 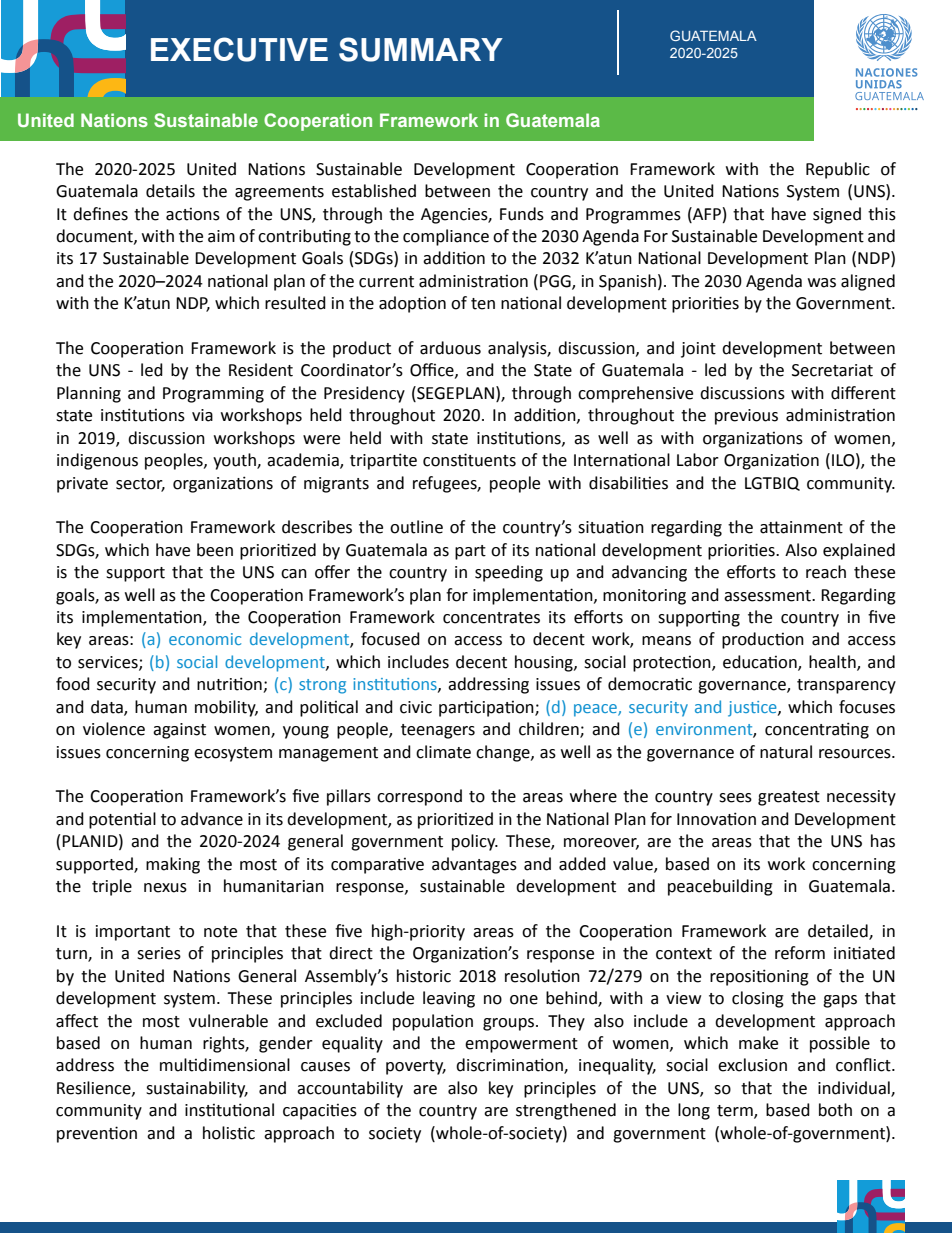 I want to click on via, so click(x=202, y=415).
